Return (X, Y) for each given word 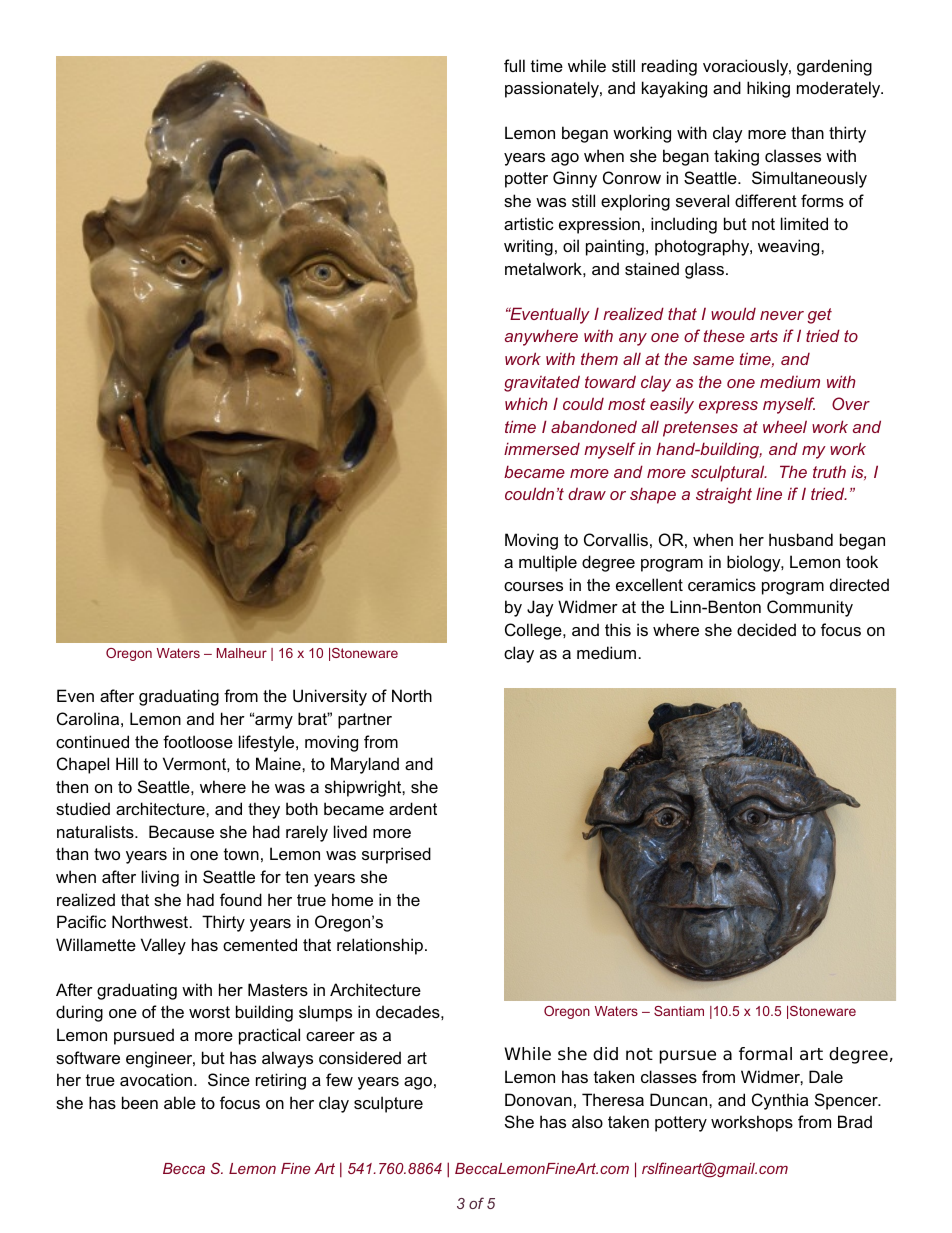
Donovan (538, 1099)
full (514, 65)
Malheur (242, 653)
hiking (768, 89)
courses (533, 586)
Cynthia (780, 1101)
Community (810, 608)
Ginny (575, 179)
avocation (156, 1079)
